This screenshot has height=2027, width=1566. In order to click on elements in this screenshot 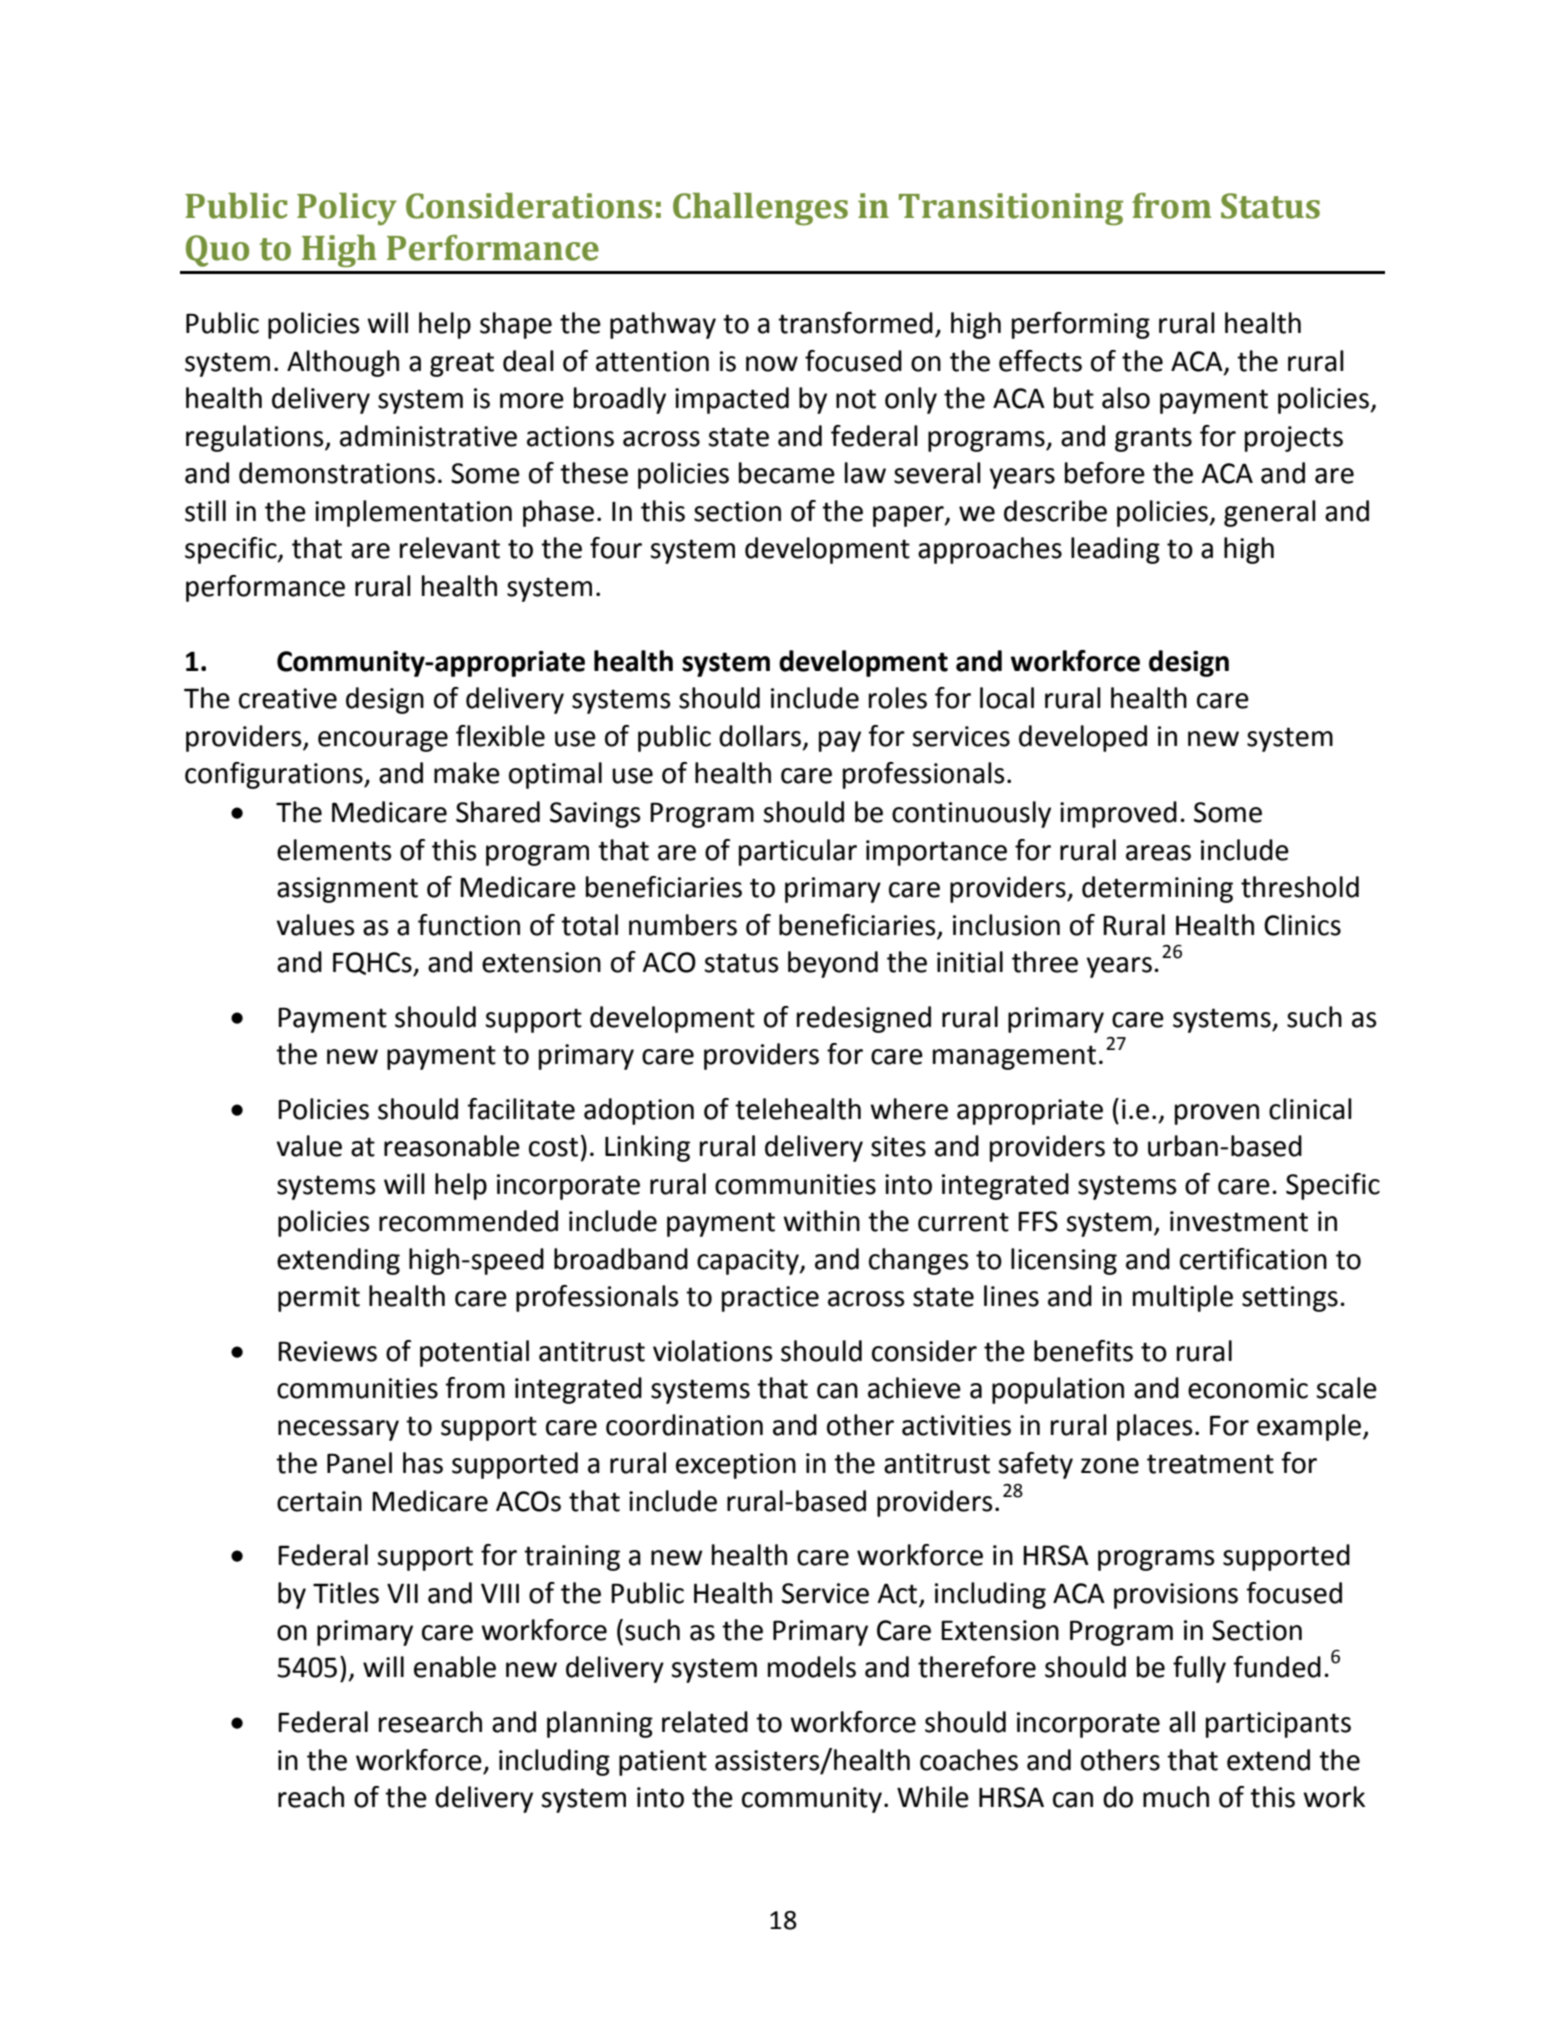, I will do `click(334, 850)`.
